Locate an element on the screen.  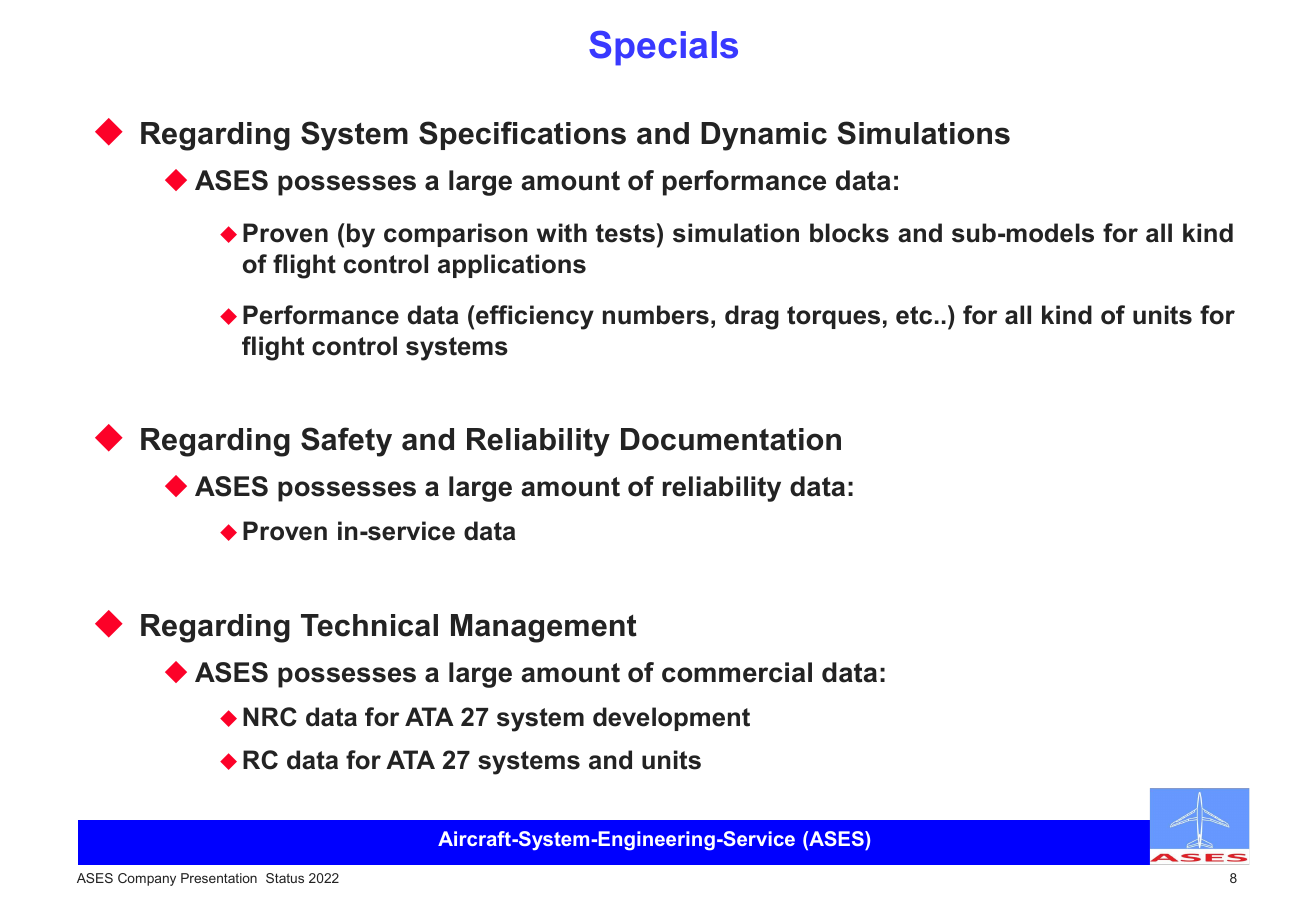
torques is located at coordinates (833, 317).
